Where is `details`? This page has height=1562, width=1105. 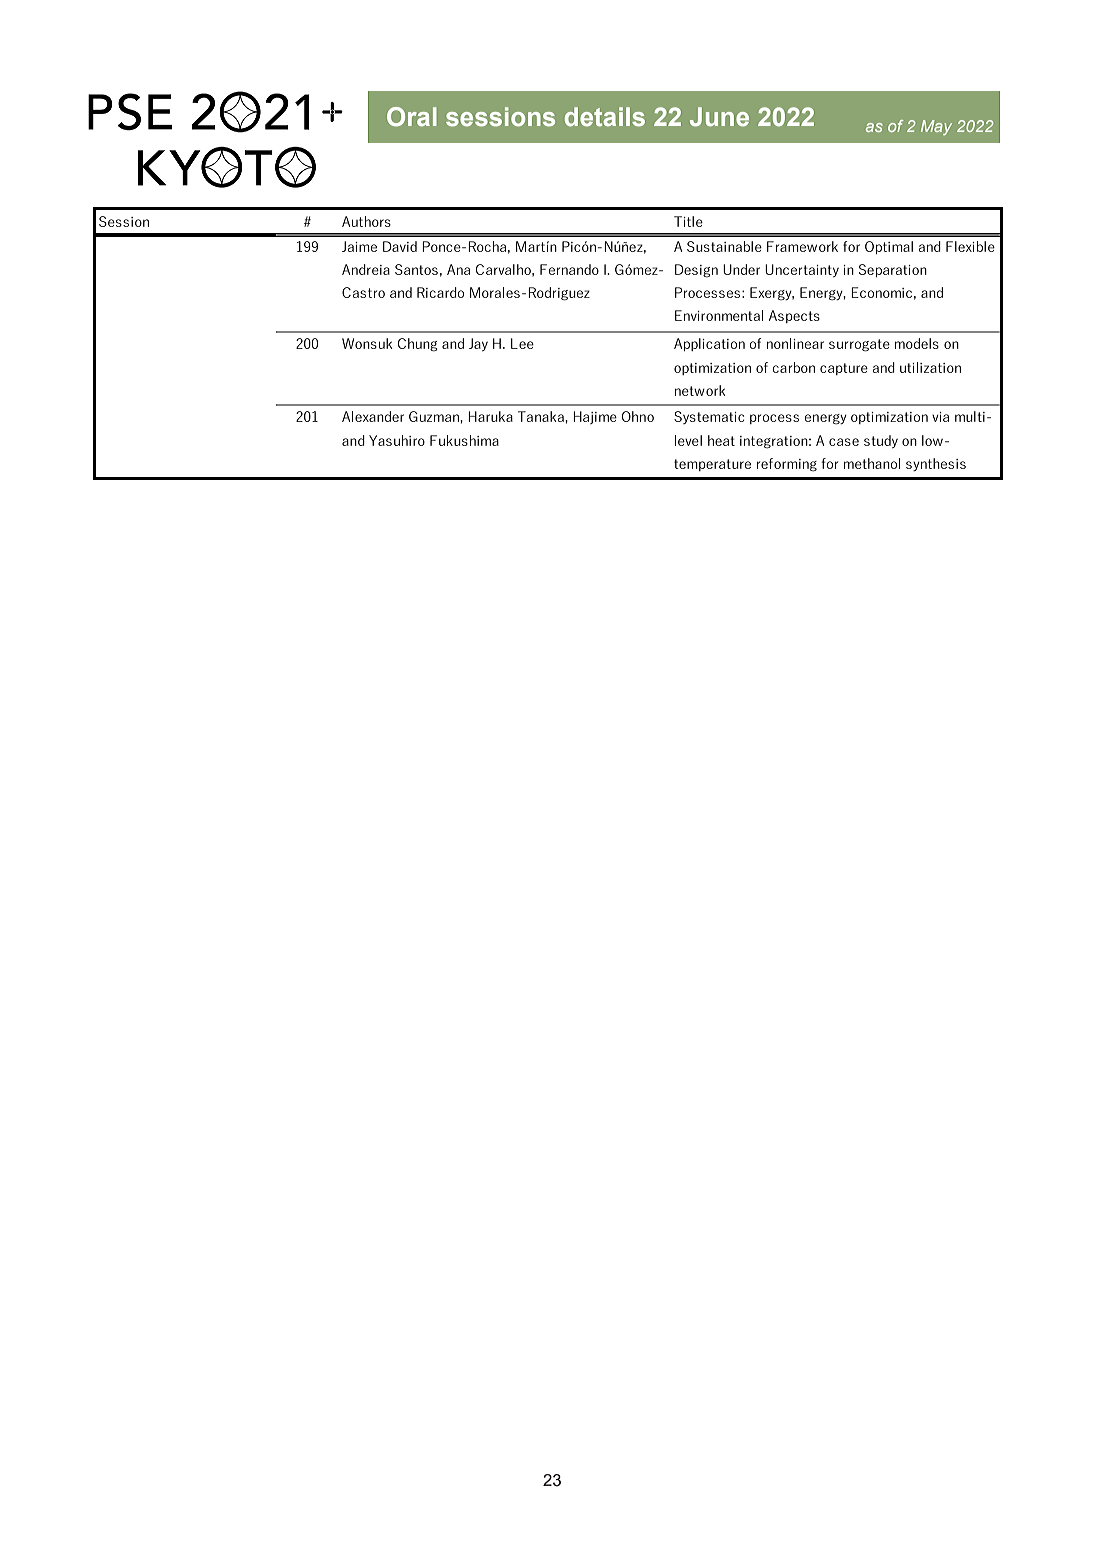
details is located at coordinates (605, 116).
